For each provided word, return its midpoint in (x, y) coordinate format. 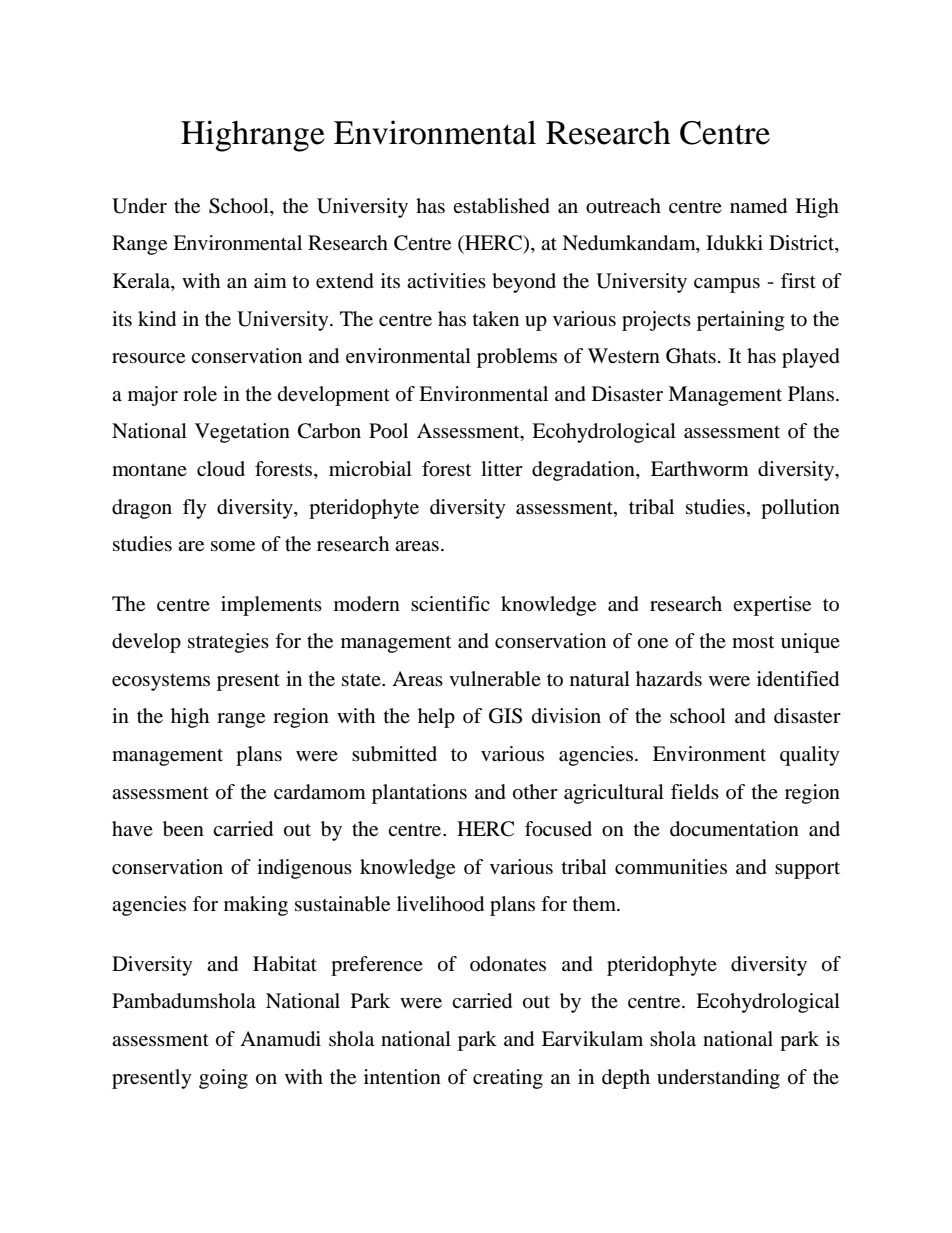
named (758, 206)
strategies (228, 643)
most (753, 641)
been (183, 829)
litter (502, 468)
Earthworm (700, 469)
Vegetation (242, 433)
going (223, 1079)
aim (270, 281)
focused (558, 829)
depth (626, 1079)
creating (508, 1079)
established (501, 206)
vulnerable (495, 679)
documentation (734, 829)
